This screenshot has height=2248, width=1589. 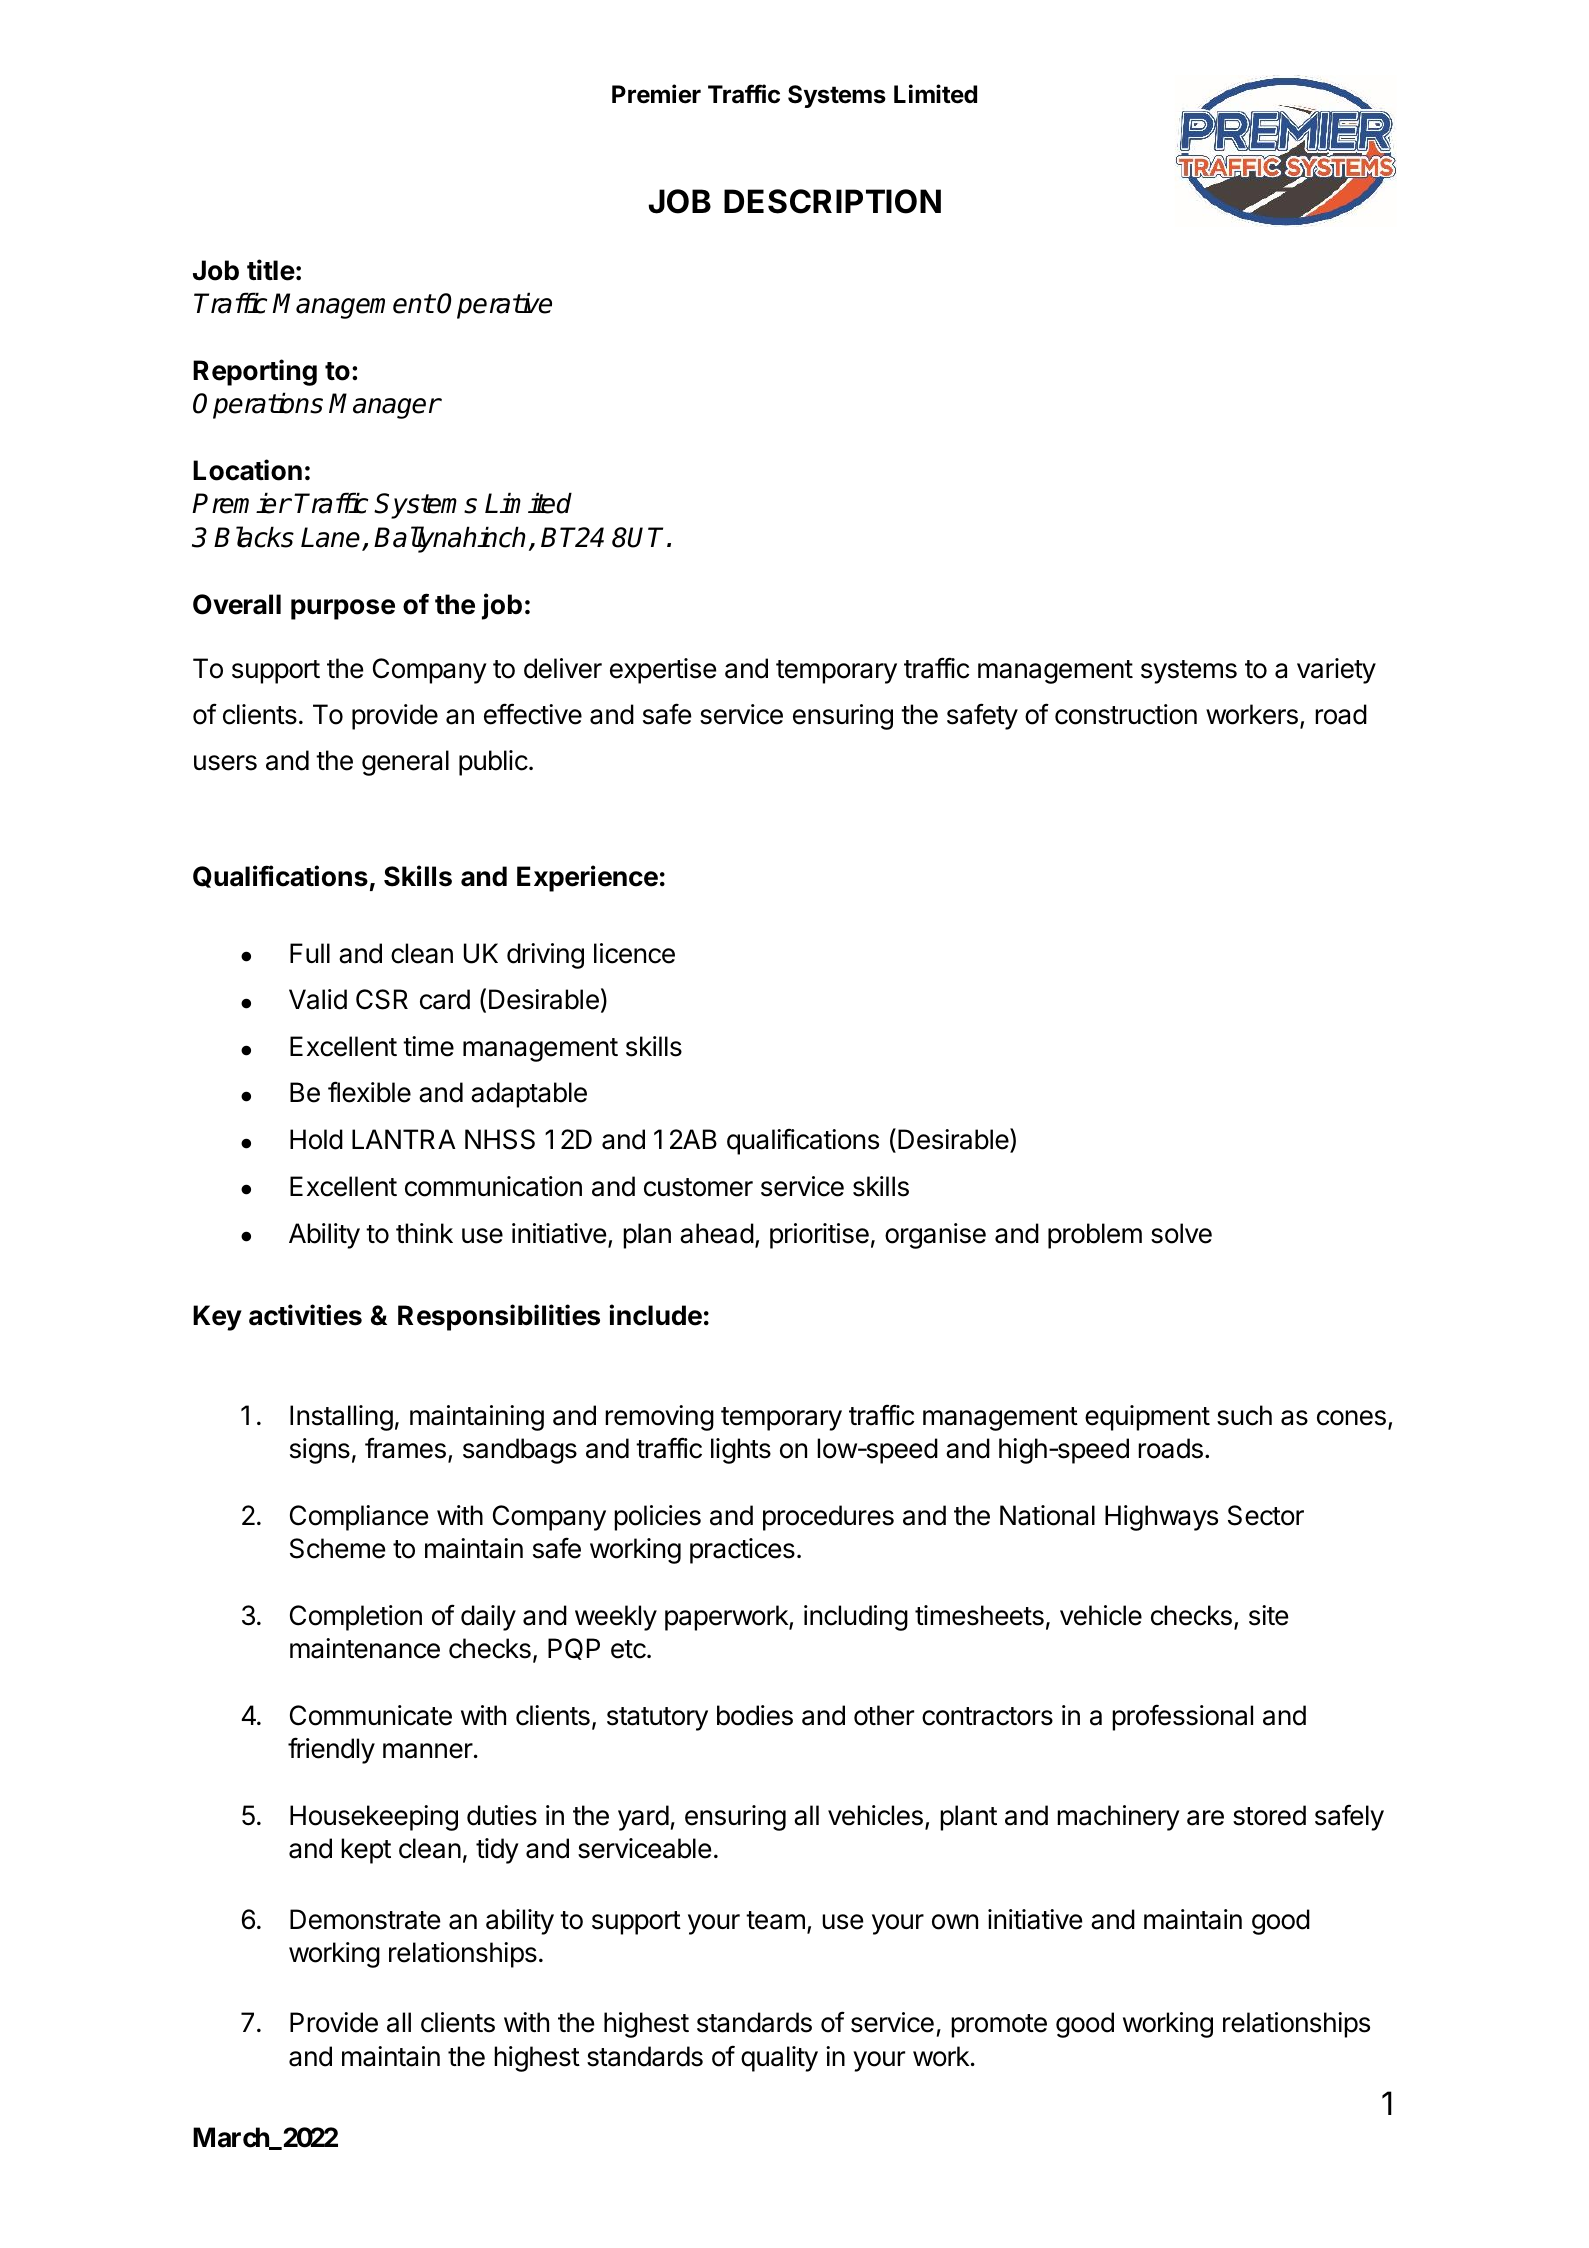 I want to click on promote, so click(x=999, y=2026).
